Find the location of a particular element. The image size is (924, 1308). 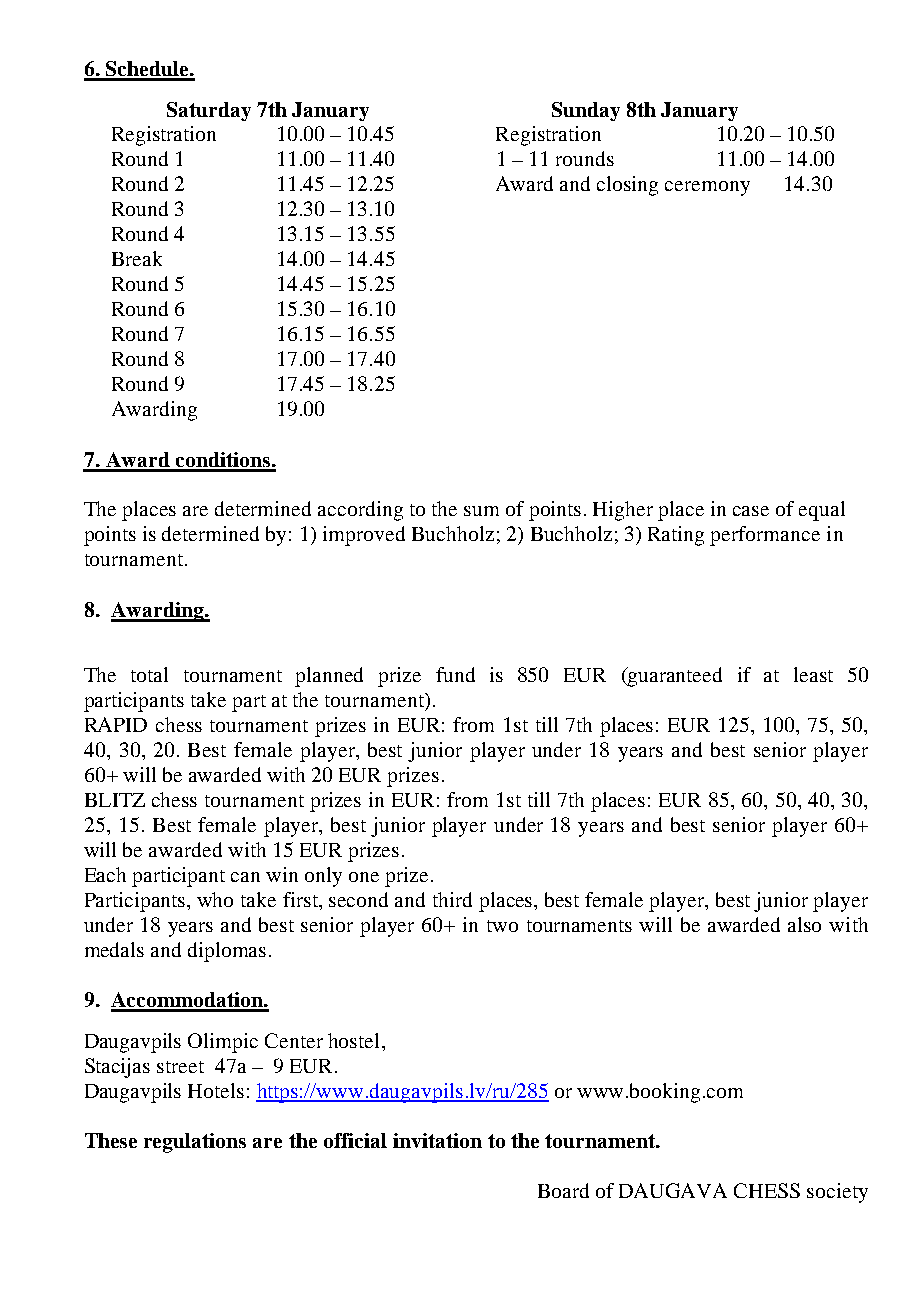

Saturday is located at coordinates (209, 111).
